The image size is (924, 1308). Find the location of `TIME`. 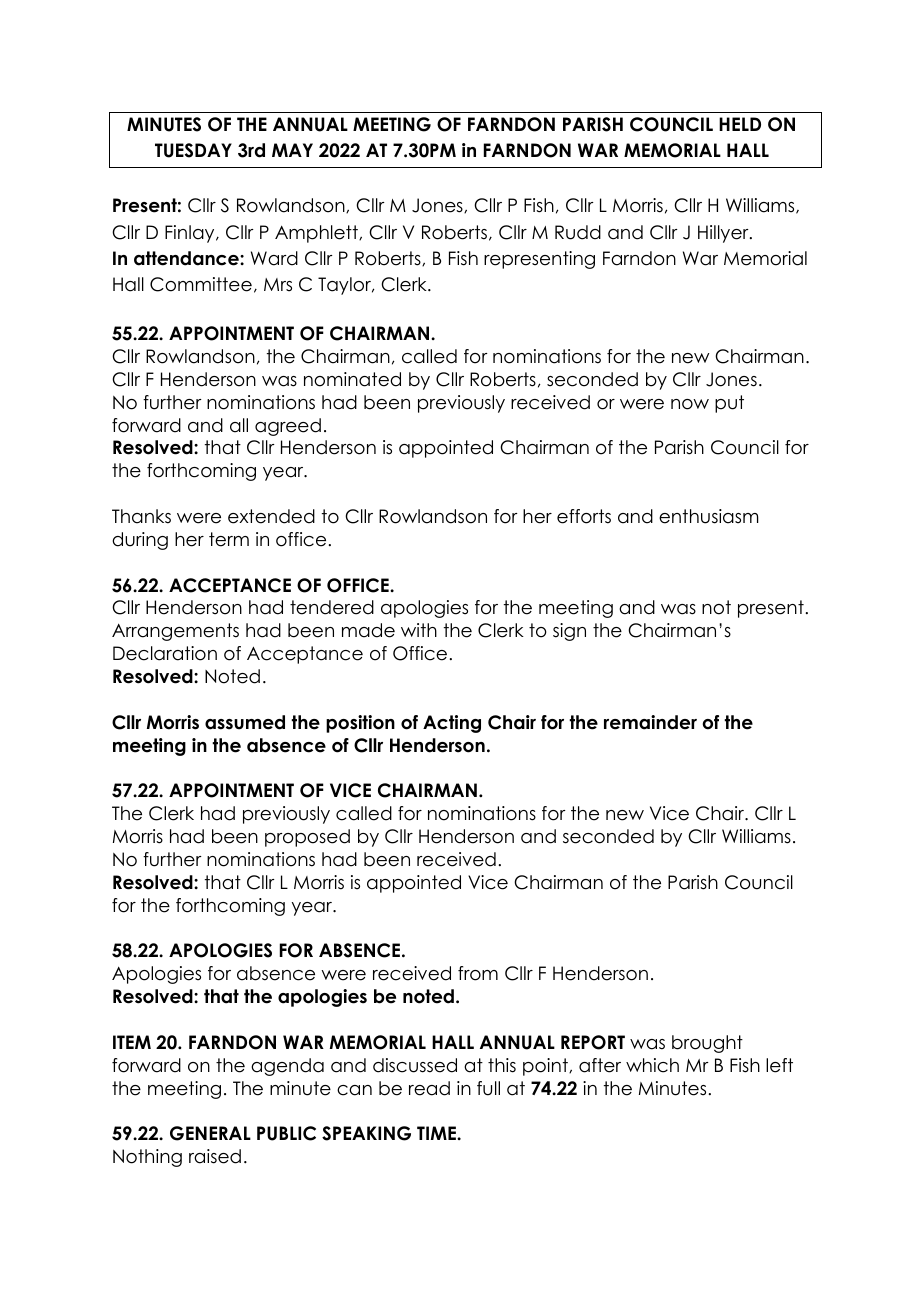

TIME is located at coordinates (437, 1133).
